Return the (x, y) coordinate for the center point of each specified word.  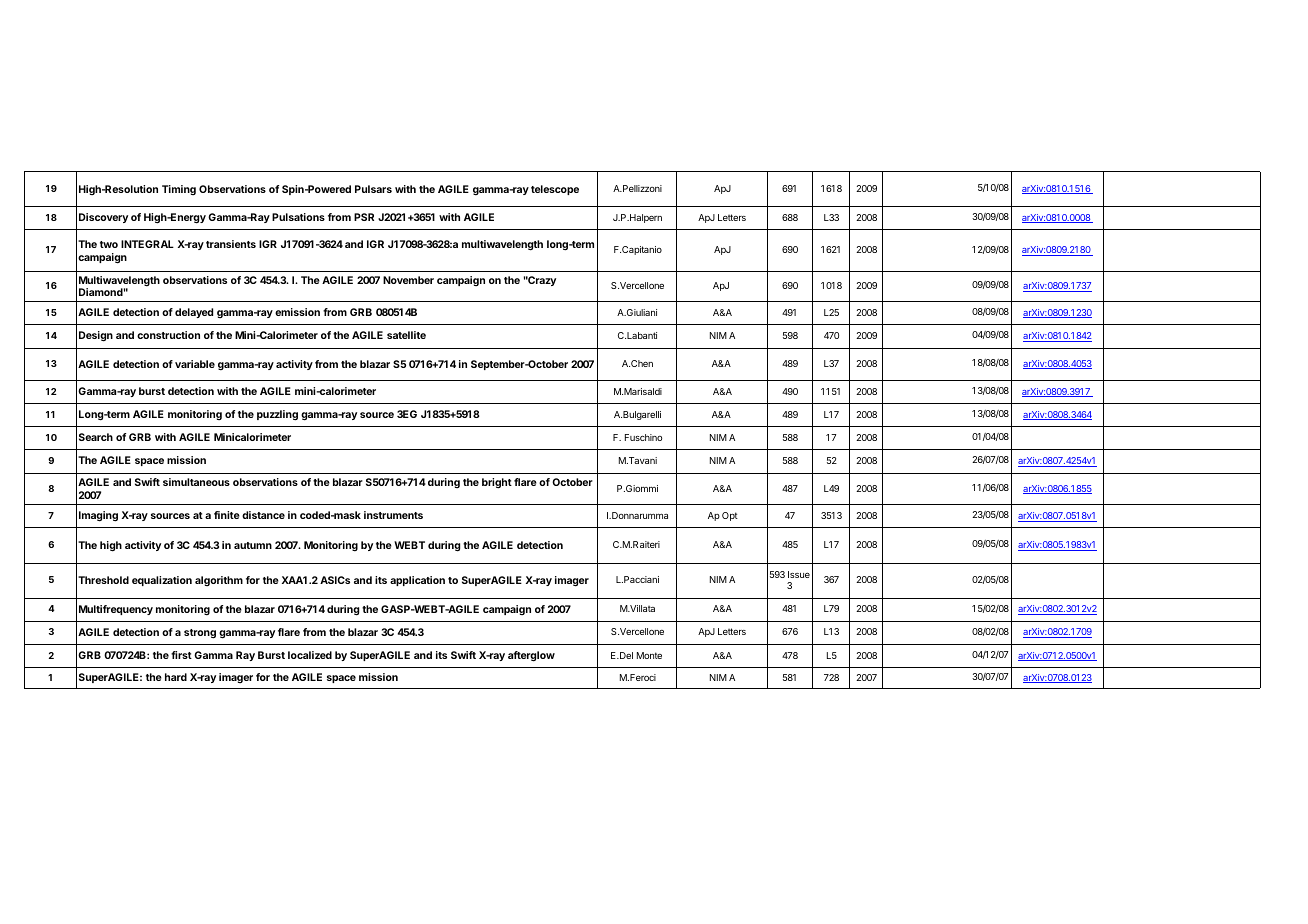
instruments (393, 515)
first (181, 655)
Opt (730, 516)
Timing (179, 190)
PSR (364, 217)
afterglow (531, 656)
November (408, 280)
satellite (406, 335)
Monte (649, 655)
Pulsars (373, 189)
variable (195, 364)
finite (227, 515)
